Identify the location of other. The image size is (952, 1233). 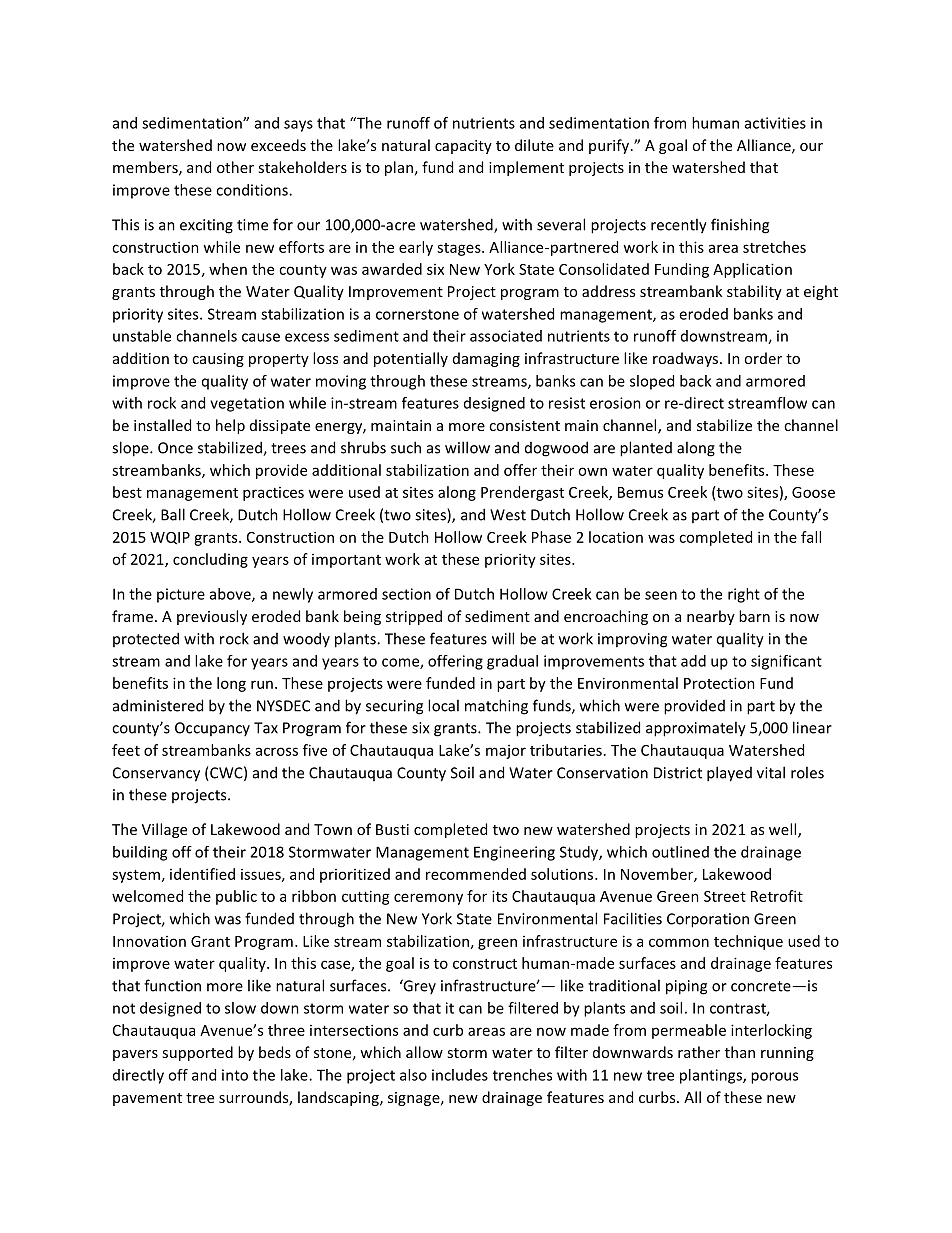
(235, 167).
